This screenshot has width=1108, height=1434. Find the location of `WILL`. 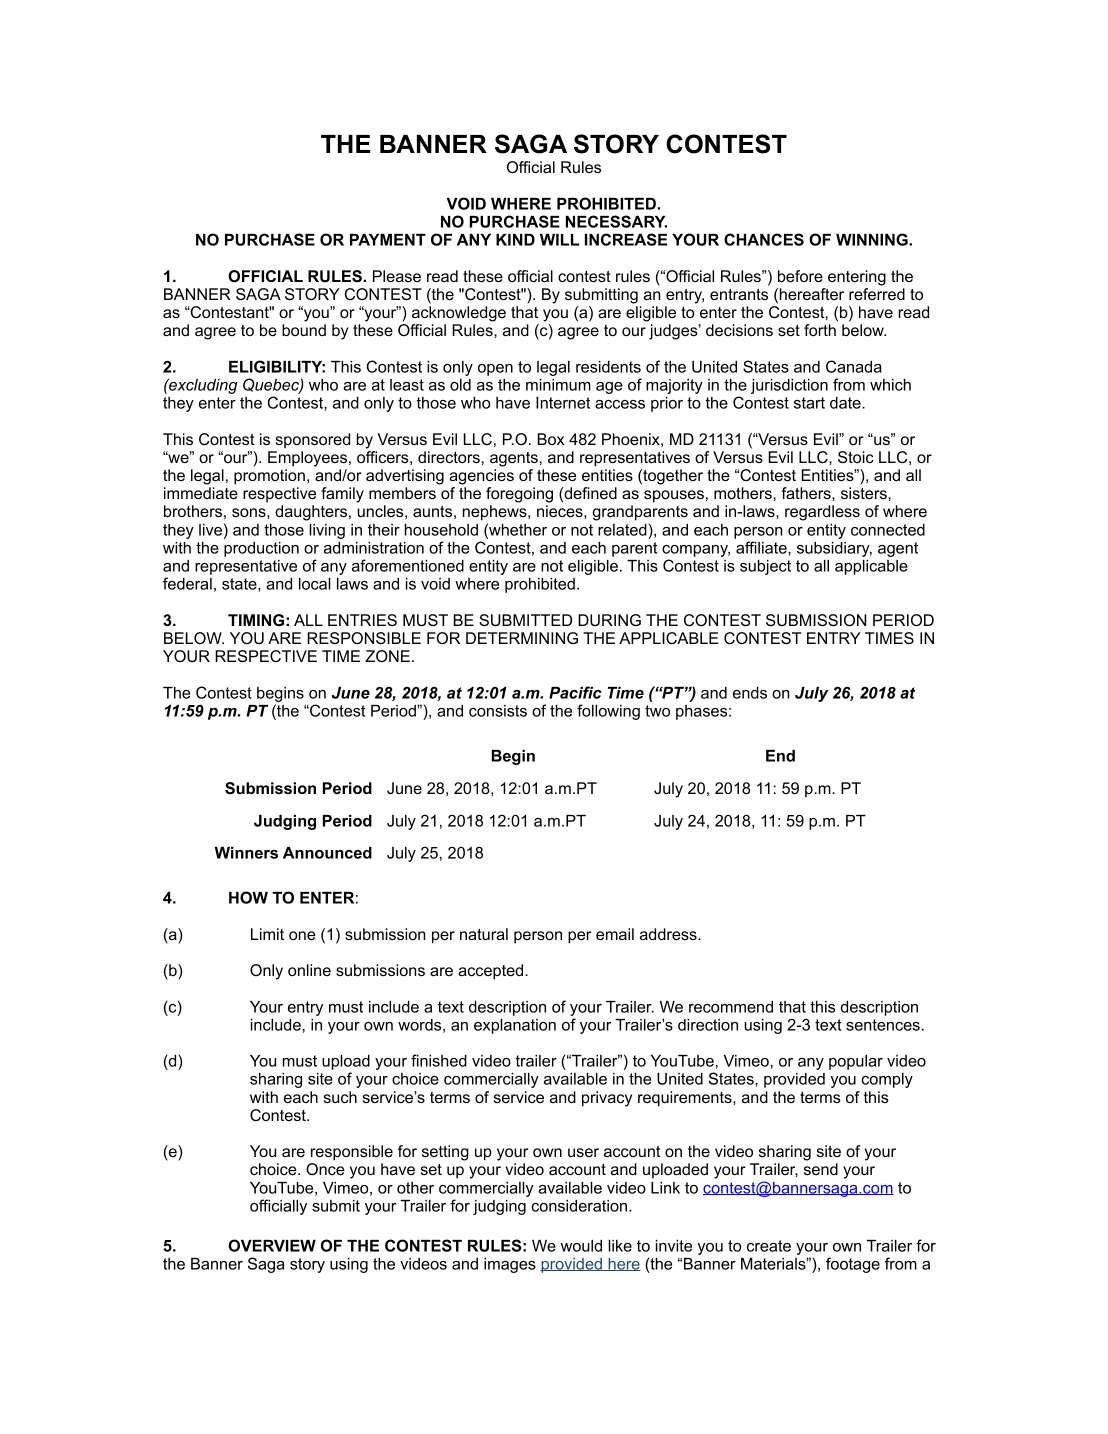

WILL is located at coordinates (559, 240).
